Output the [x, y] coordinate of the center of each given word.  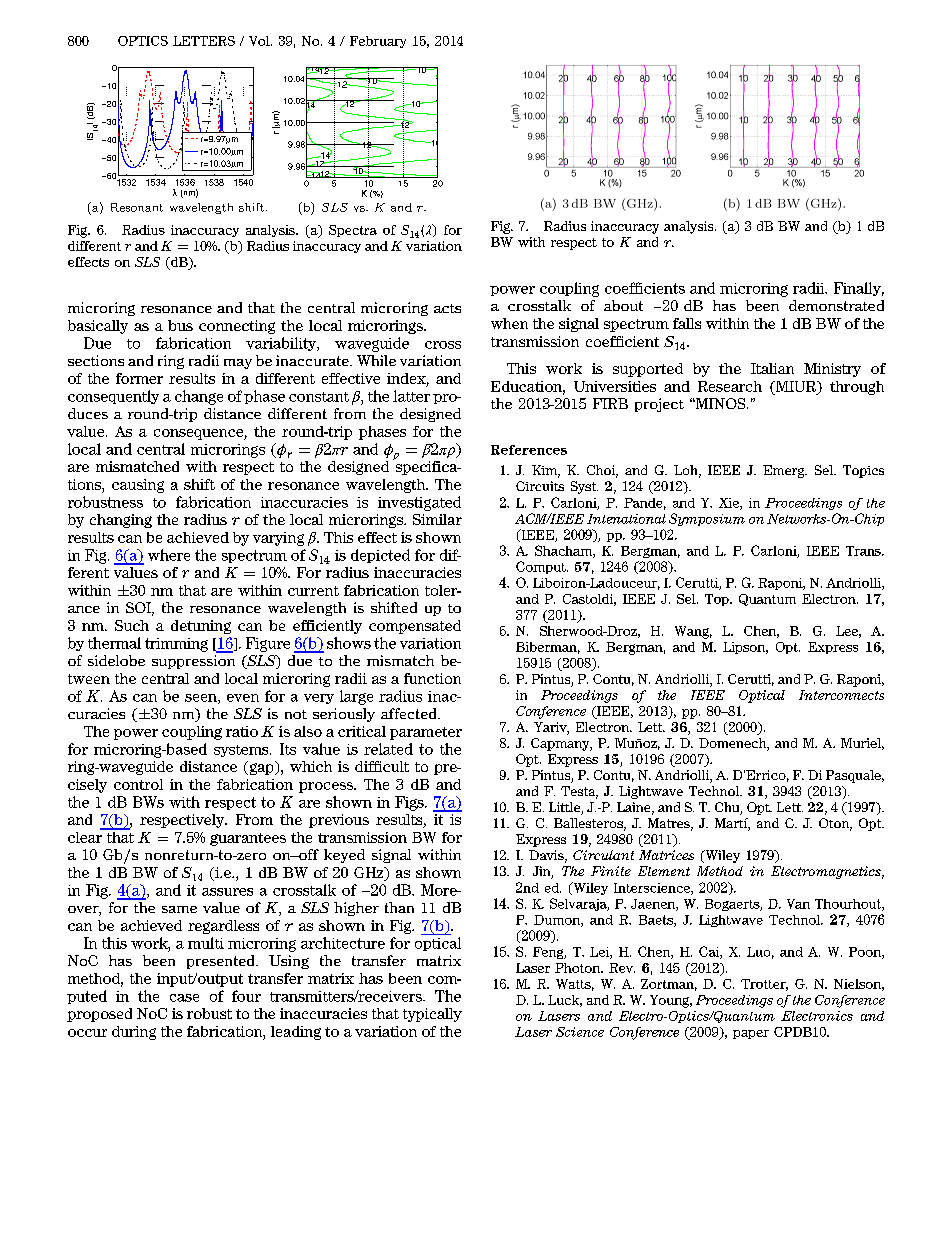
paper [751, 1034]
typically [432, 1015]
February [378, 42]
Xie [730, 504]
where [169, 555]
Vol [260, 41]
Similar [437, 519]
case [184, 998]
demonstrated [836, 305]
